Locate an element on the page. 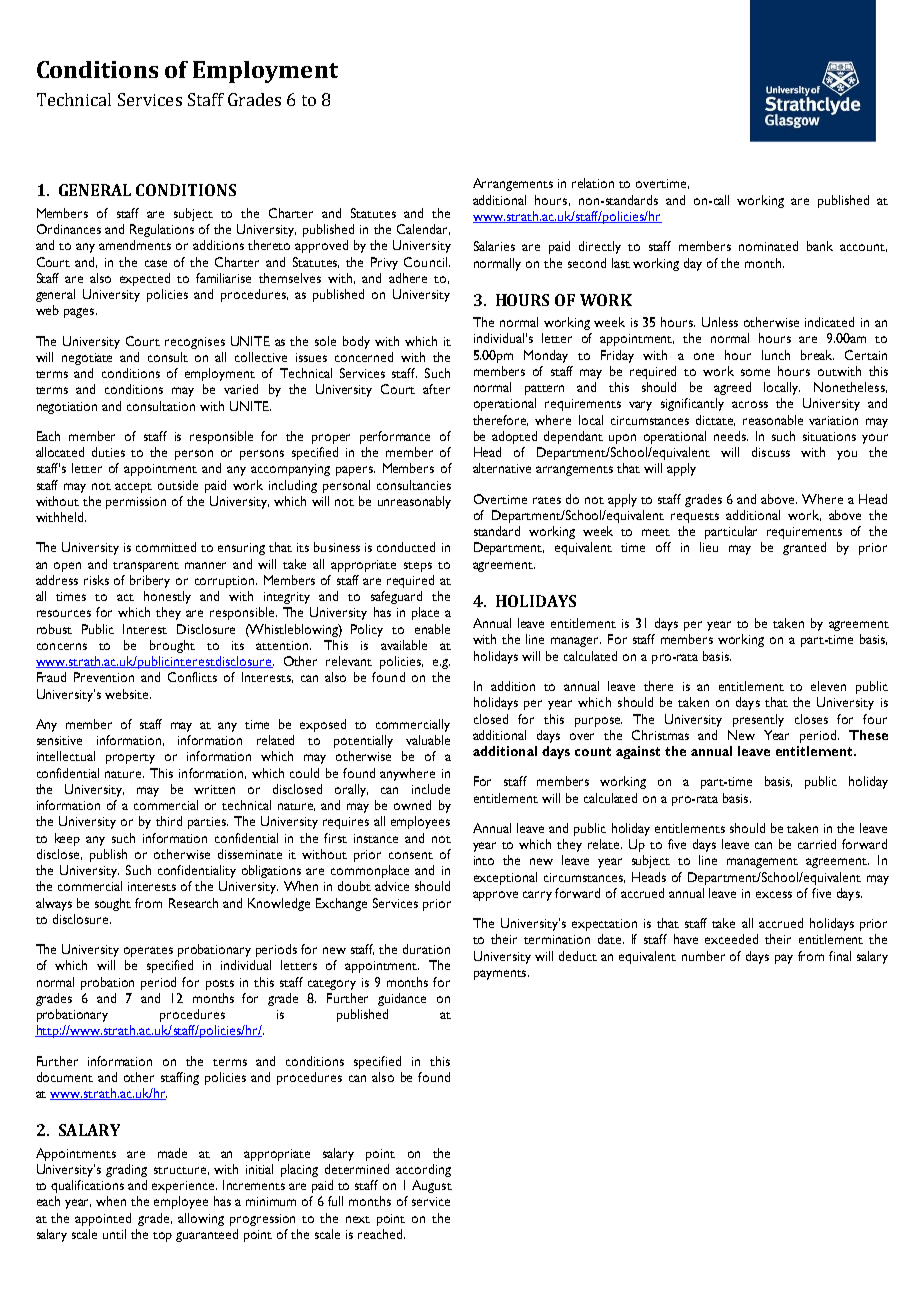 The image size is (924, 1309). website is located at coordinates (128, 694).
